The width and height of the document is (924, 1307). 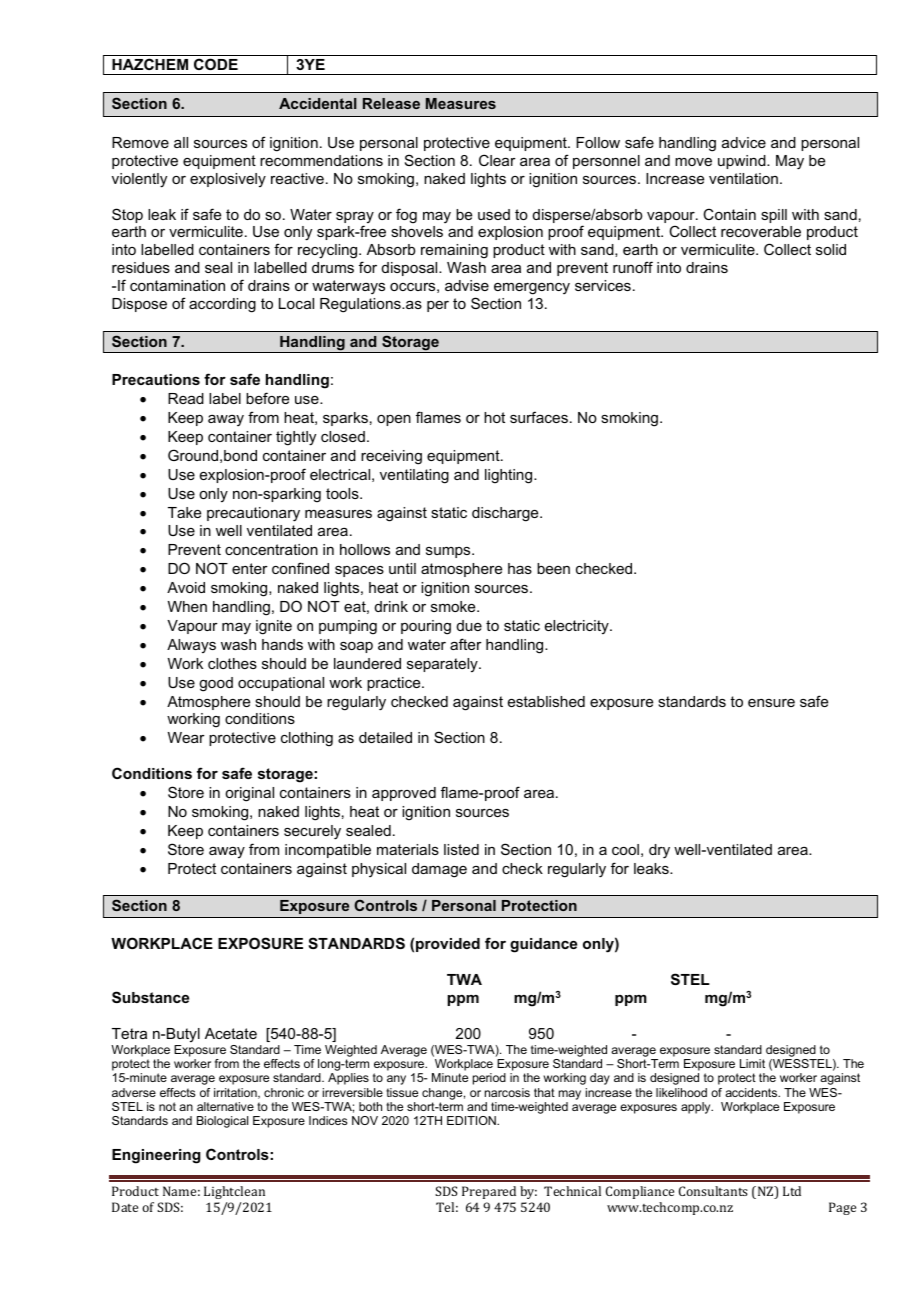 What do you see at coordinates (744, 142) in the document?
I see `advice` at bounding box center [744, 142].
